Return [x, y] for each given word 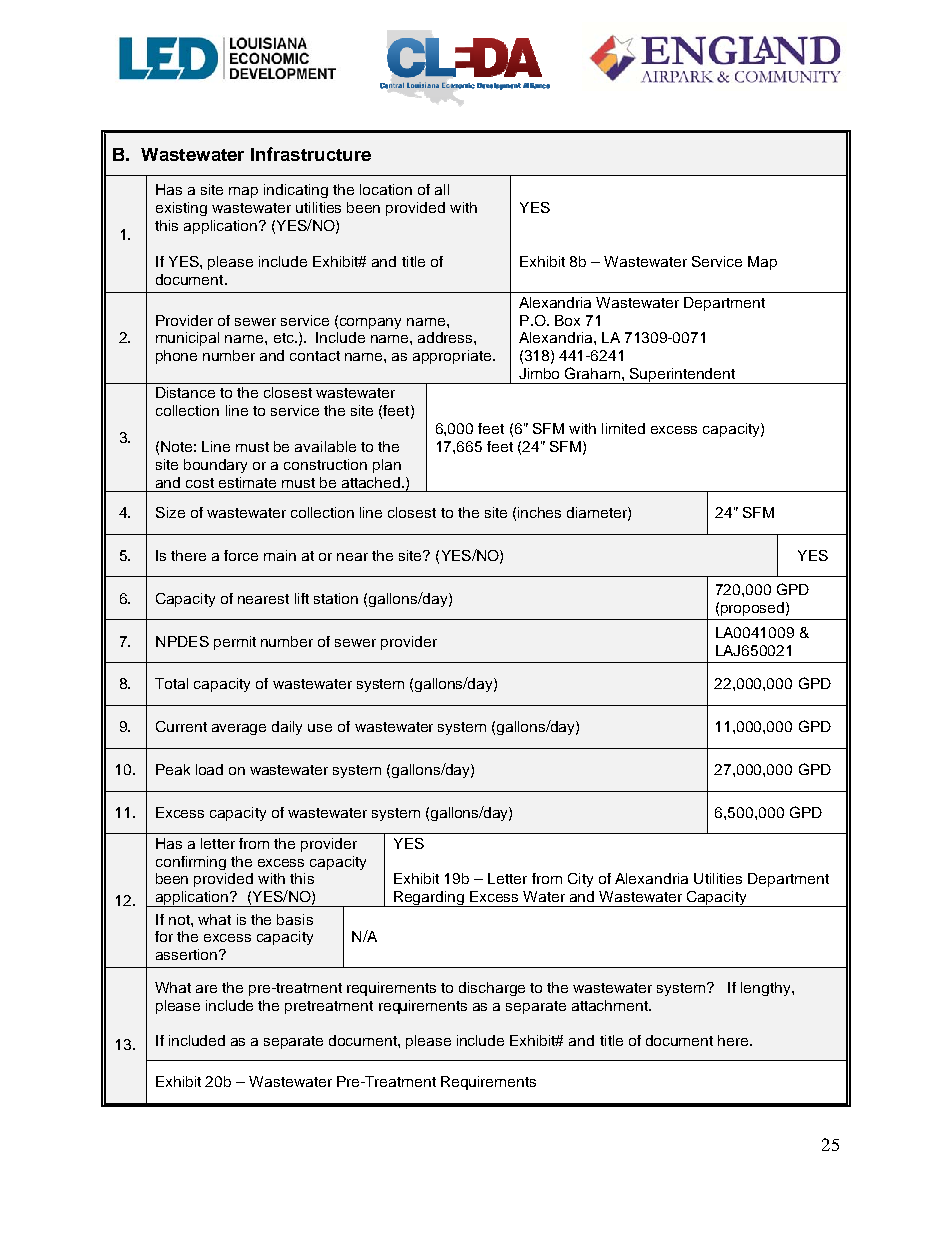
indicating [296, 191]
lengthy [767, 989]
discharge [492, 989]
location [386, 189]
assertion [188, 954]
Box [567, 320]
